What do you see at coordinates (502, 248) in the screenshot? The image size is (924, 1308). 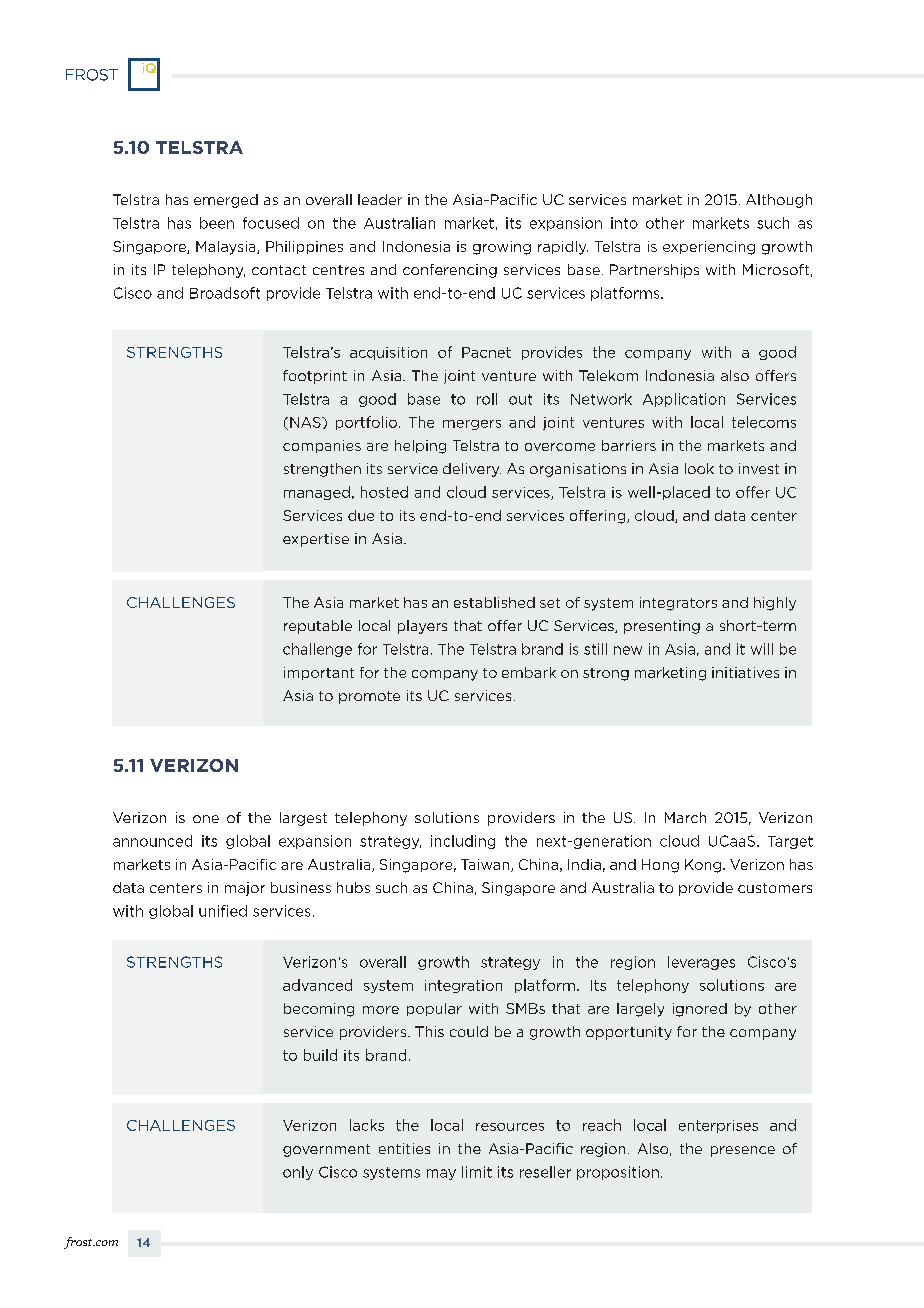 I see `growing` at bounding box center [502, 248].
